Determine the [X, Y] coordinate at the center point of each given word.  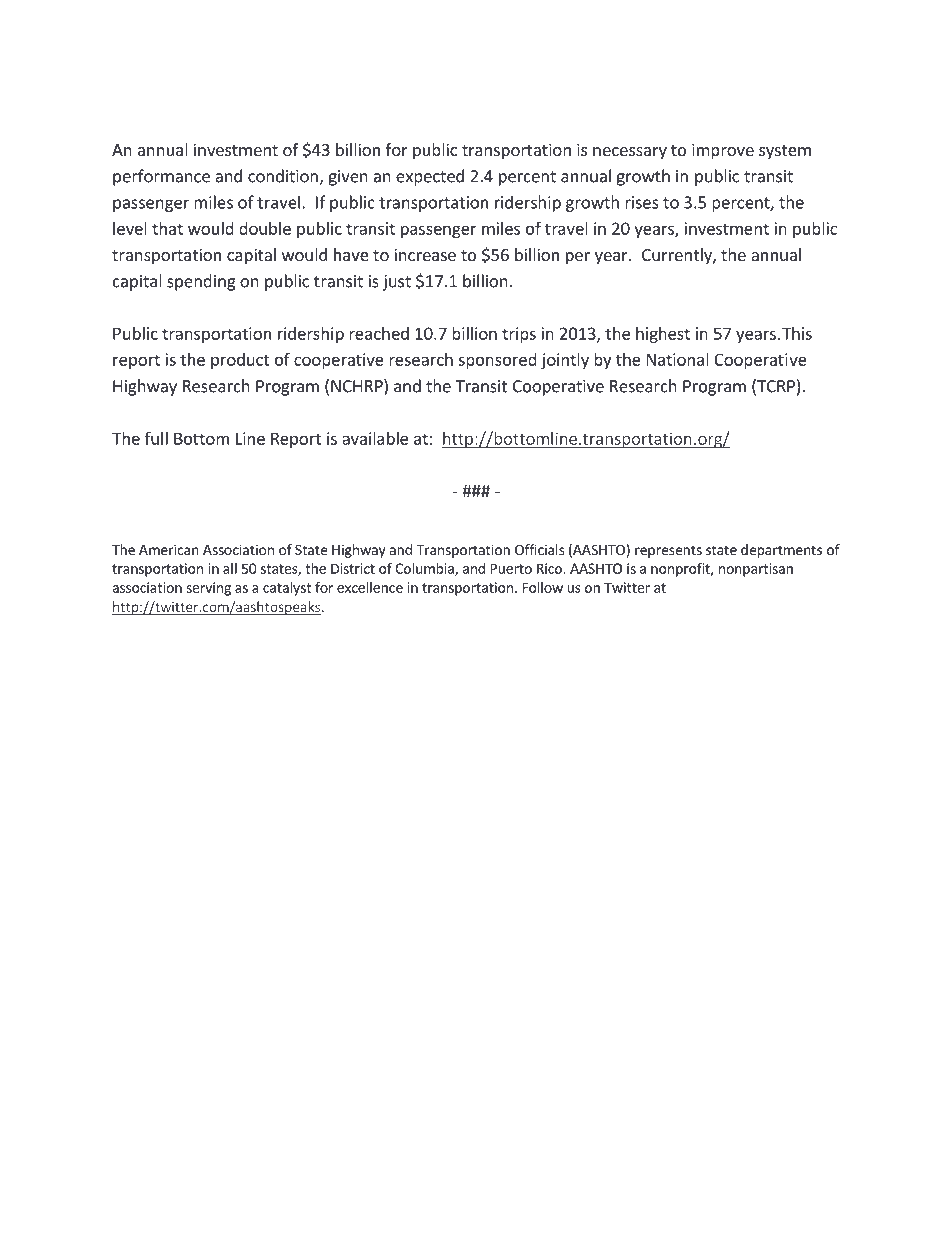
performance [161, 177]
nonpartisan [756, 570]
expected [430, 177]
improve [723, 151]
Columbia [425, 569]
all [230, 568]
